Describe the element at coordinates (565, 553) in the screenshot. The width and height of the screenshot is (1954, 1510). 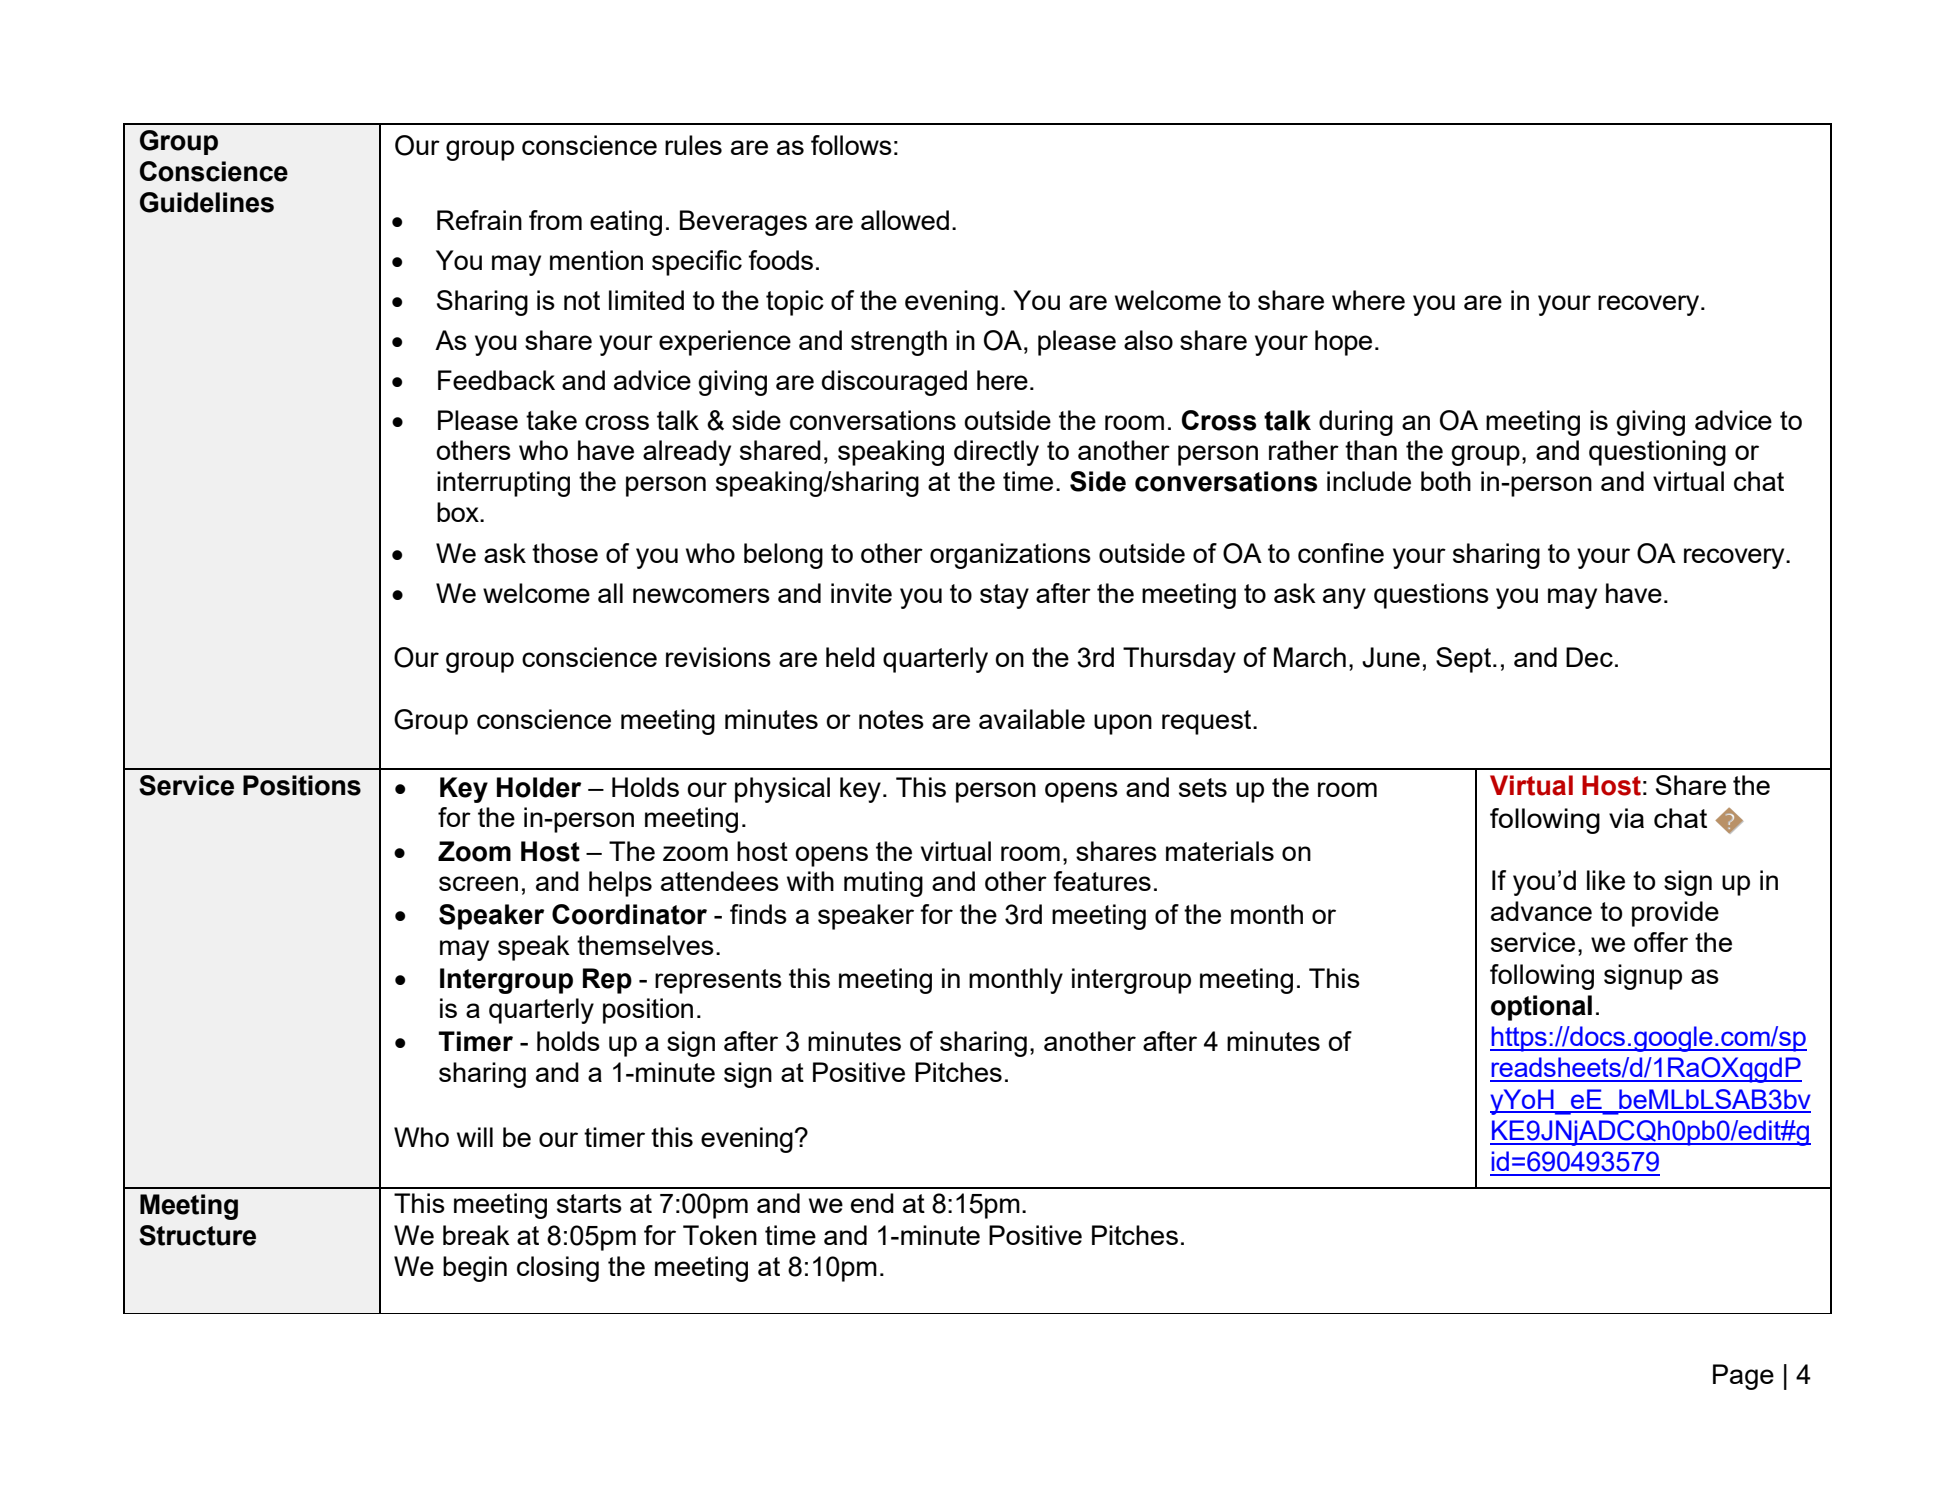
I see `those` at that location.
